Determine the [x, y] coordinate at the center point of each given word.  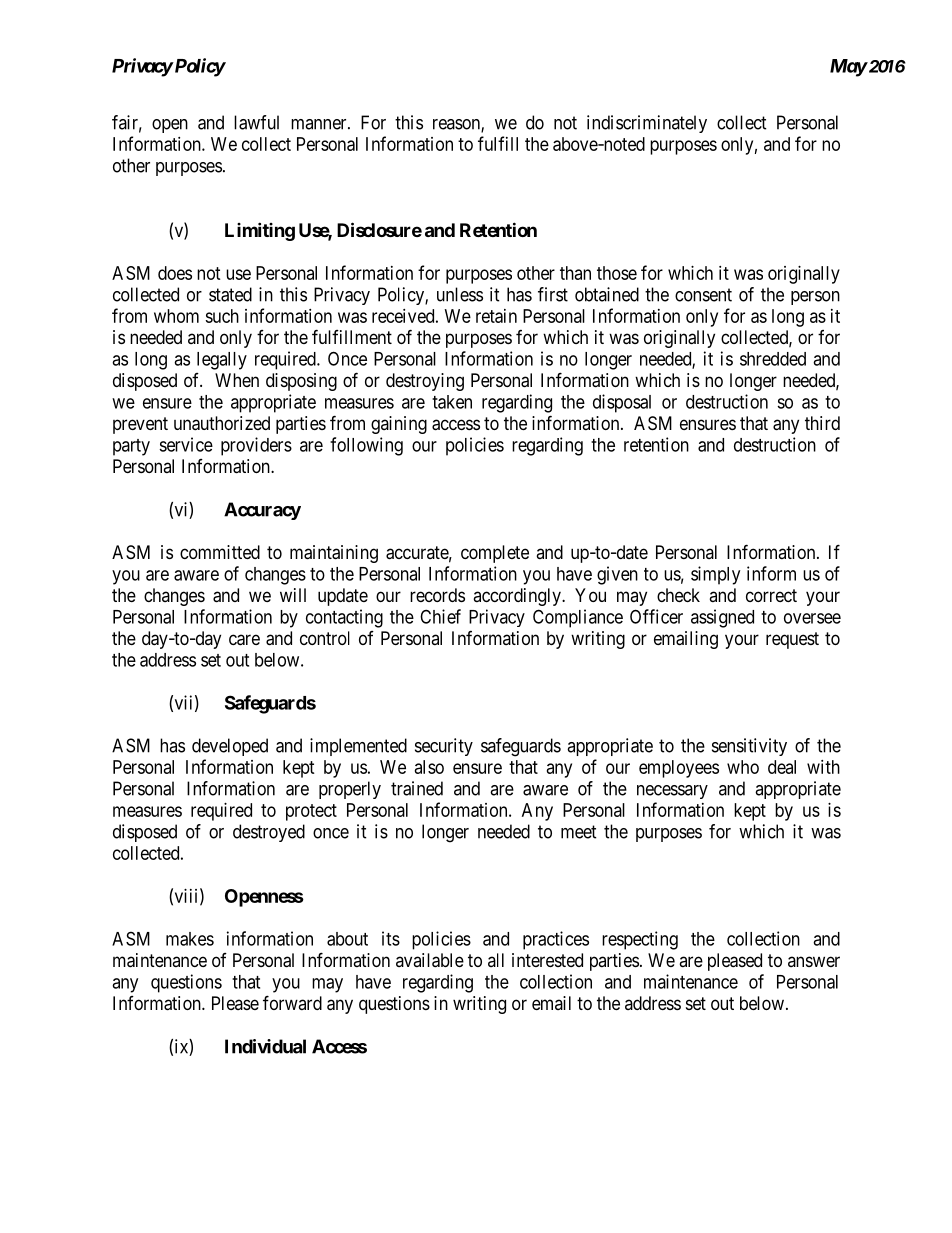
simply [715, 575]
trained [417, 788]
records [437, 595]
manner [320, 124]
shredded [773, 359]
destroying [425, 382]
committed [220, 552]
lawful [256, 122]
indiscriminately [647, 124]
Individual [265, 1046]
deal [782, 767]
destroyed [269, 833]
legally [222, 361]
